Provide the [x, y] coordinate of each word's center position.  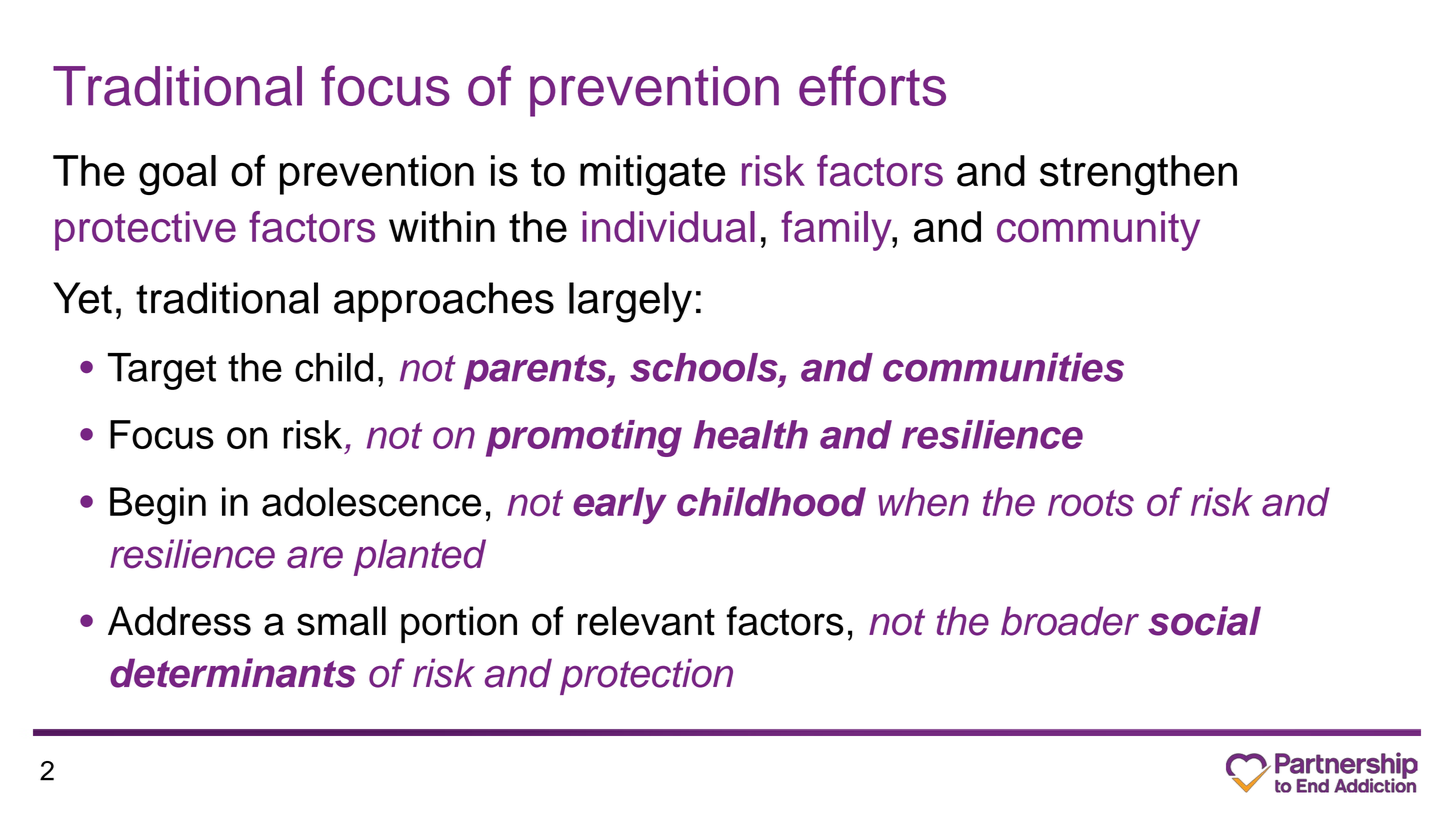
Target [162, 371]
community [1098, 231]
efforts [872, 85]
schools [705, 367]
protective [145, 231]
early [620, 505]
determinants [233, 673]
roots [1091, 503]
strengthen [1138, 175]
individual [668, 227]
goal [177, 175]
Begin [158, 506]
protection [646, 676]
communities [1003, 367]
